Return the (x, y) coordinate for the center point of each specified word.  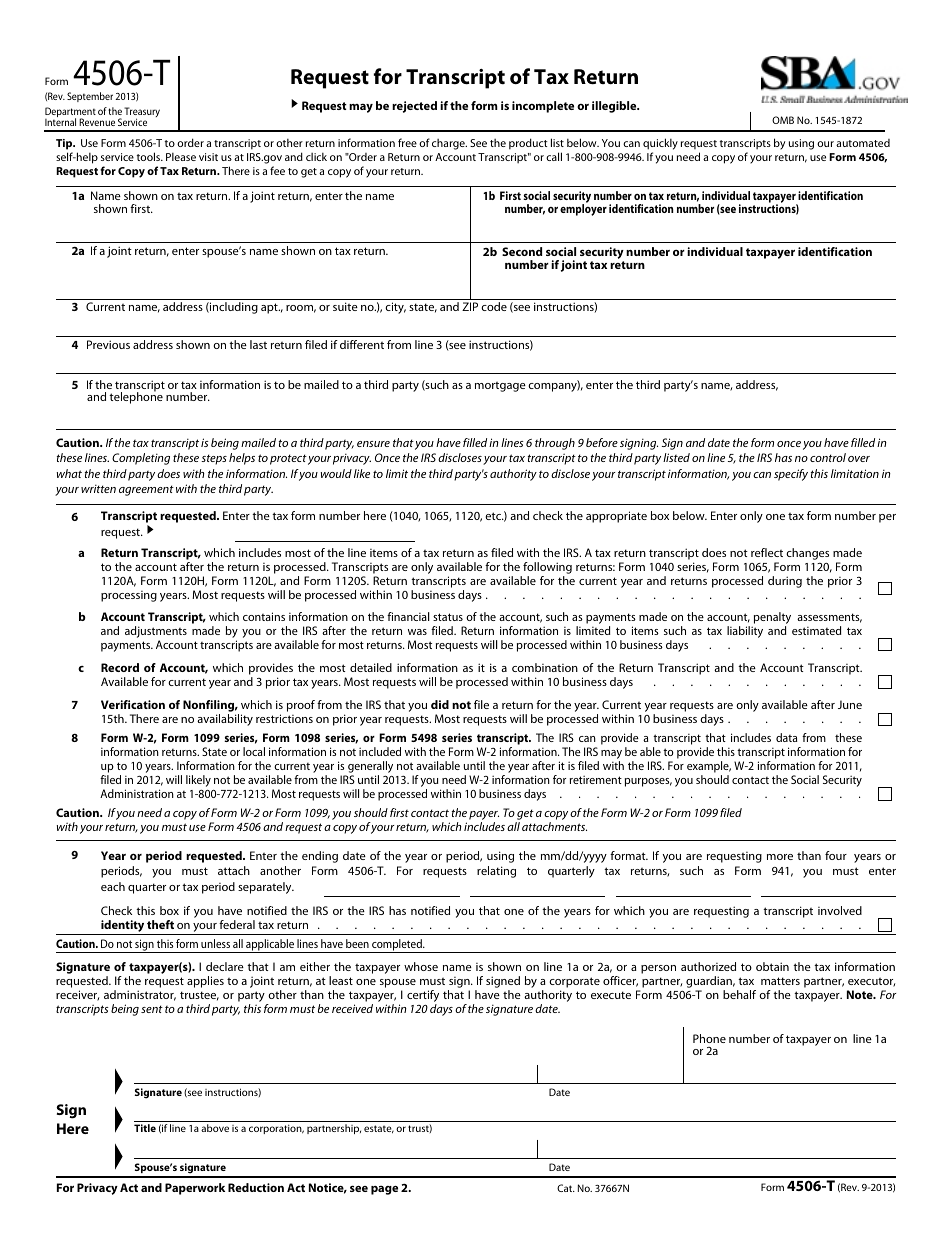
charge (449, 144)
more (780, 857)
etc (494, 516)
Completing (141, 459)
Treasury (142, 113)
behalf (739, 994)
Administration (137, 793)
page (384, 1190)
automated (863, 143)
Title (145, 1128)
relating (496, 872)
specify (791, 475)
